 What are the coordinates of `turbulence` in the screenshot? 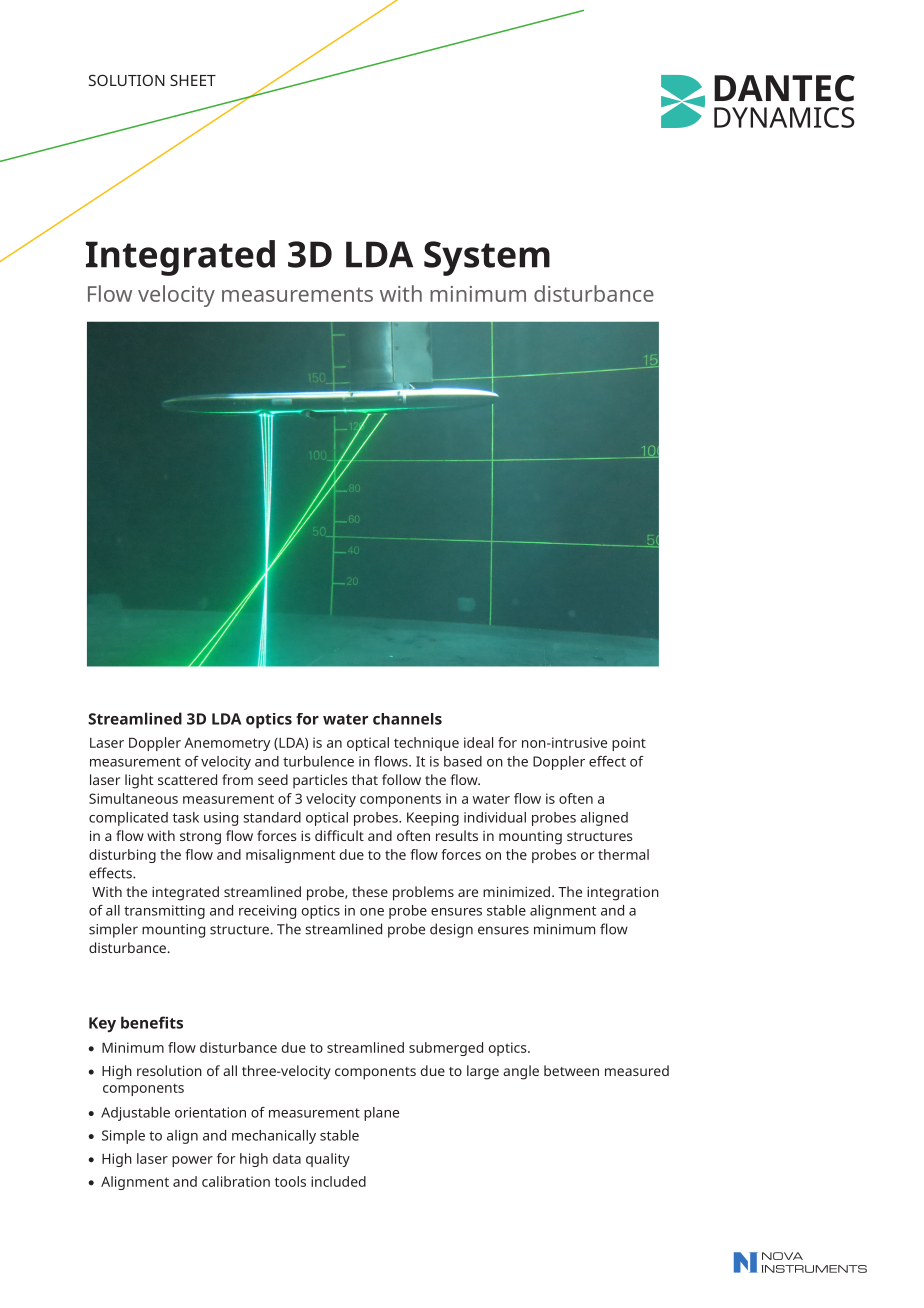 It's located at (318, 761).
